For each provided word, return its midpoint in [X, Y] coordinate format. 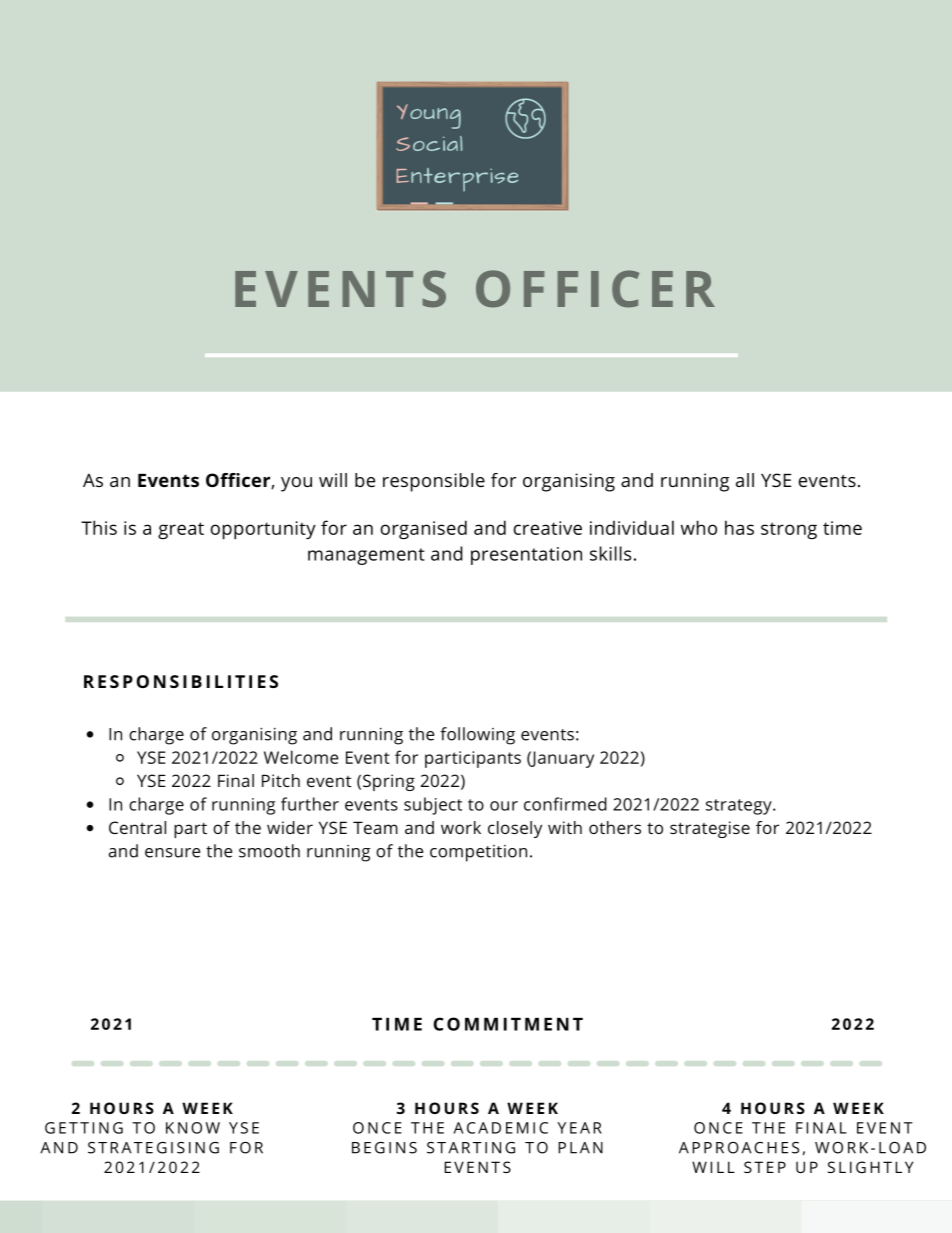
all [745, 480]
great [181, 530]
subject [433, 806]
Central [137, 827]
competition [478, 853]
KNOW [193, 1128]
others [615, 827]
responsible [434, 482]
